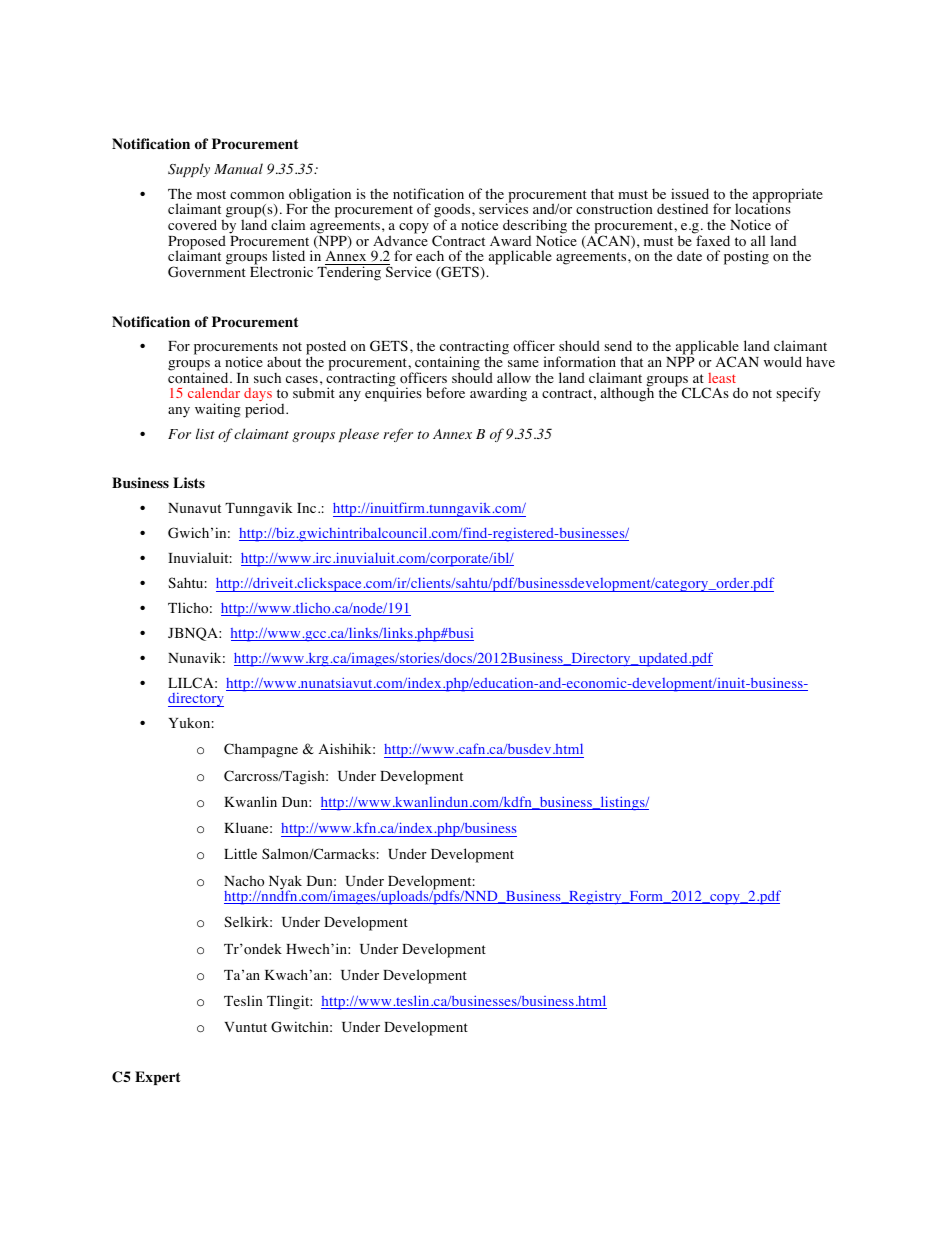 The width and height of the image is (952, 1233). I want to click on common, so click(257, 195).
